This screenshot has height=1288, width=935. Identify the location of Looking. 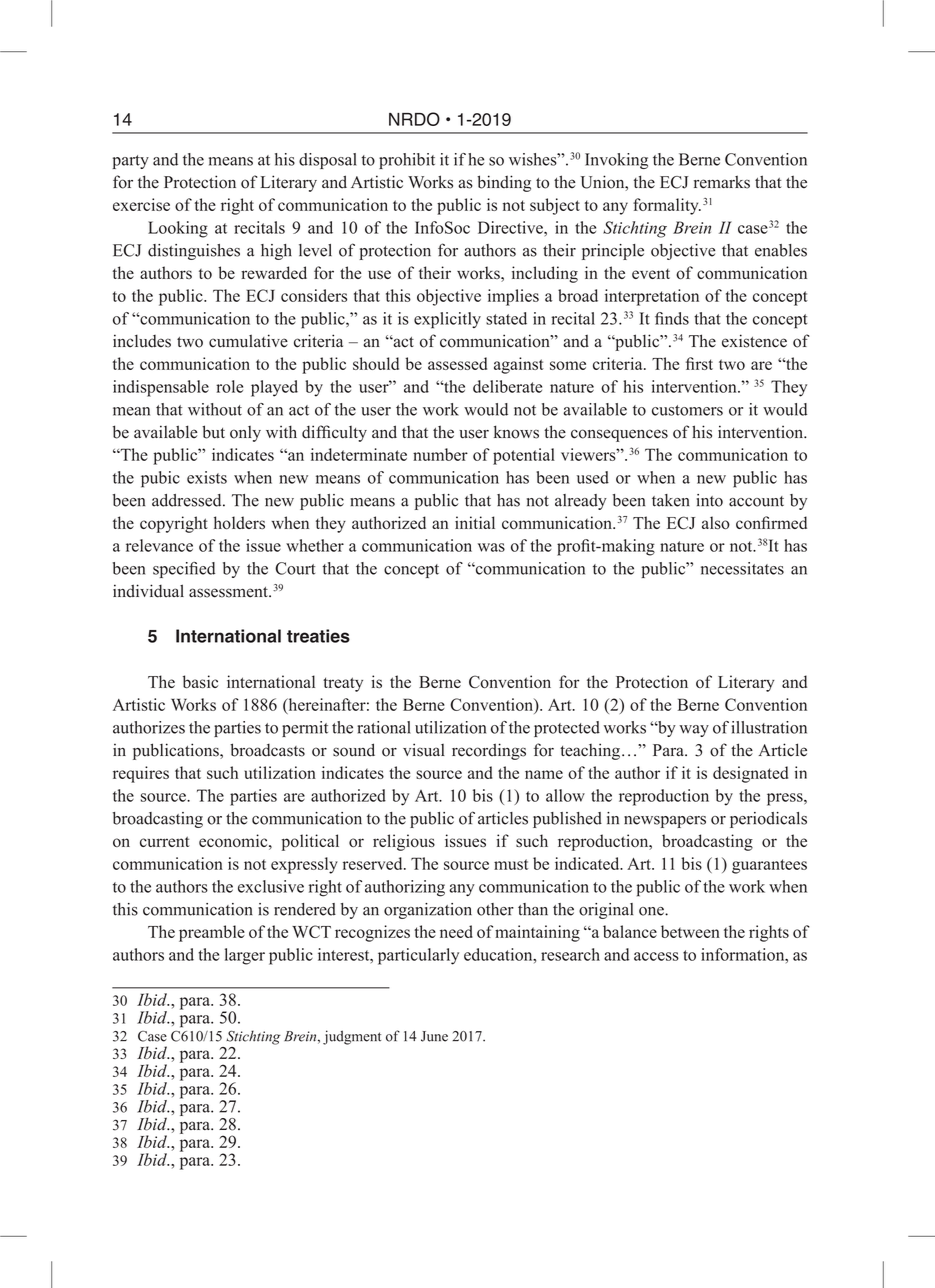
(178, 229).
